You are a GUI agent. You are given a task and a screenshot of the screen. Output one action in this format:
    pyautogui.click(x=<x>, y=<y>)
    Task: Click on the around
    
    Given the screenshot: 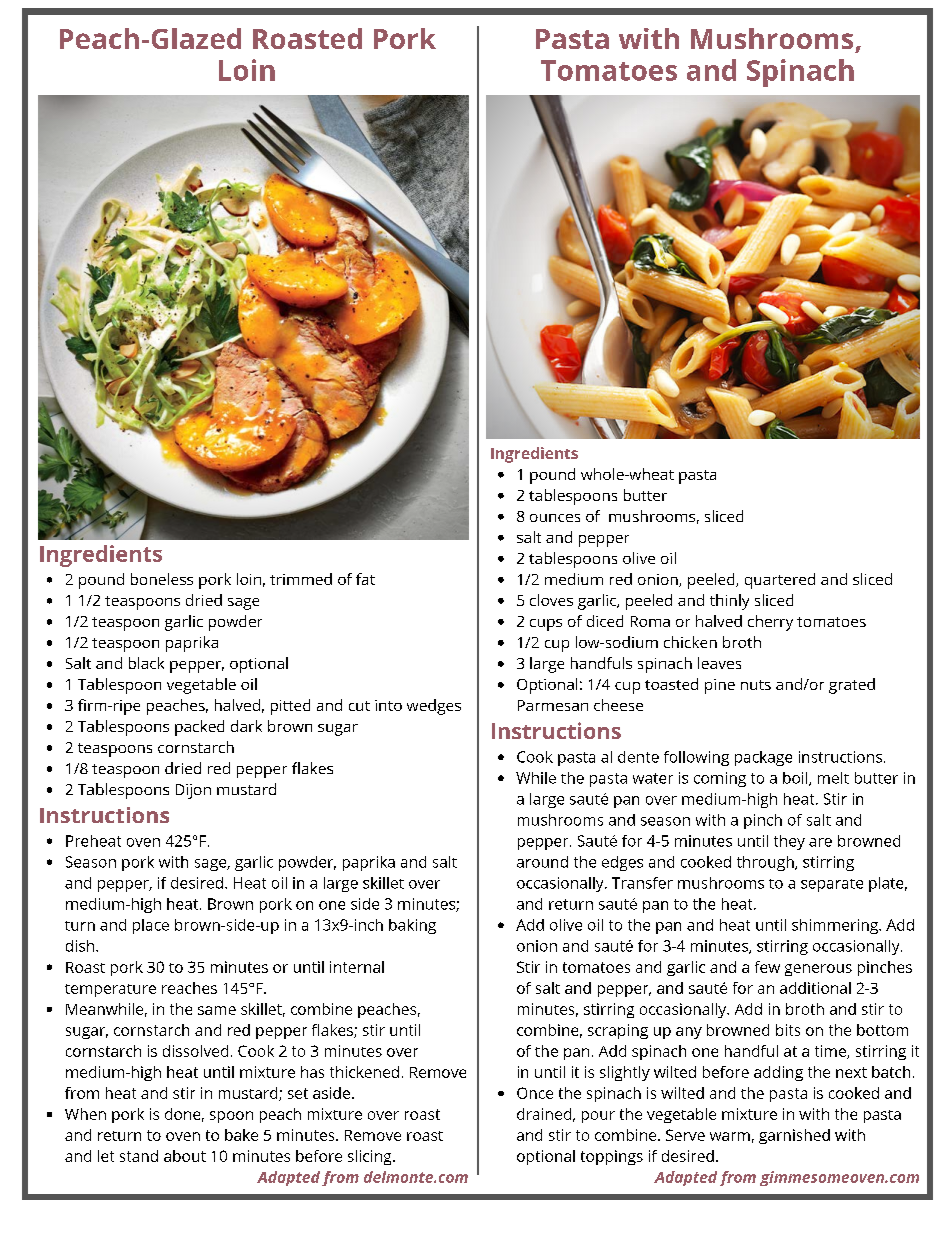 What is the action you would take?
    pyautogui.click(x=542, y=862)
